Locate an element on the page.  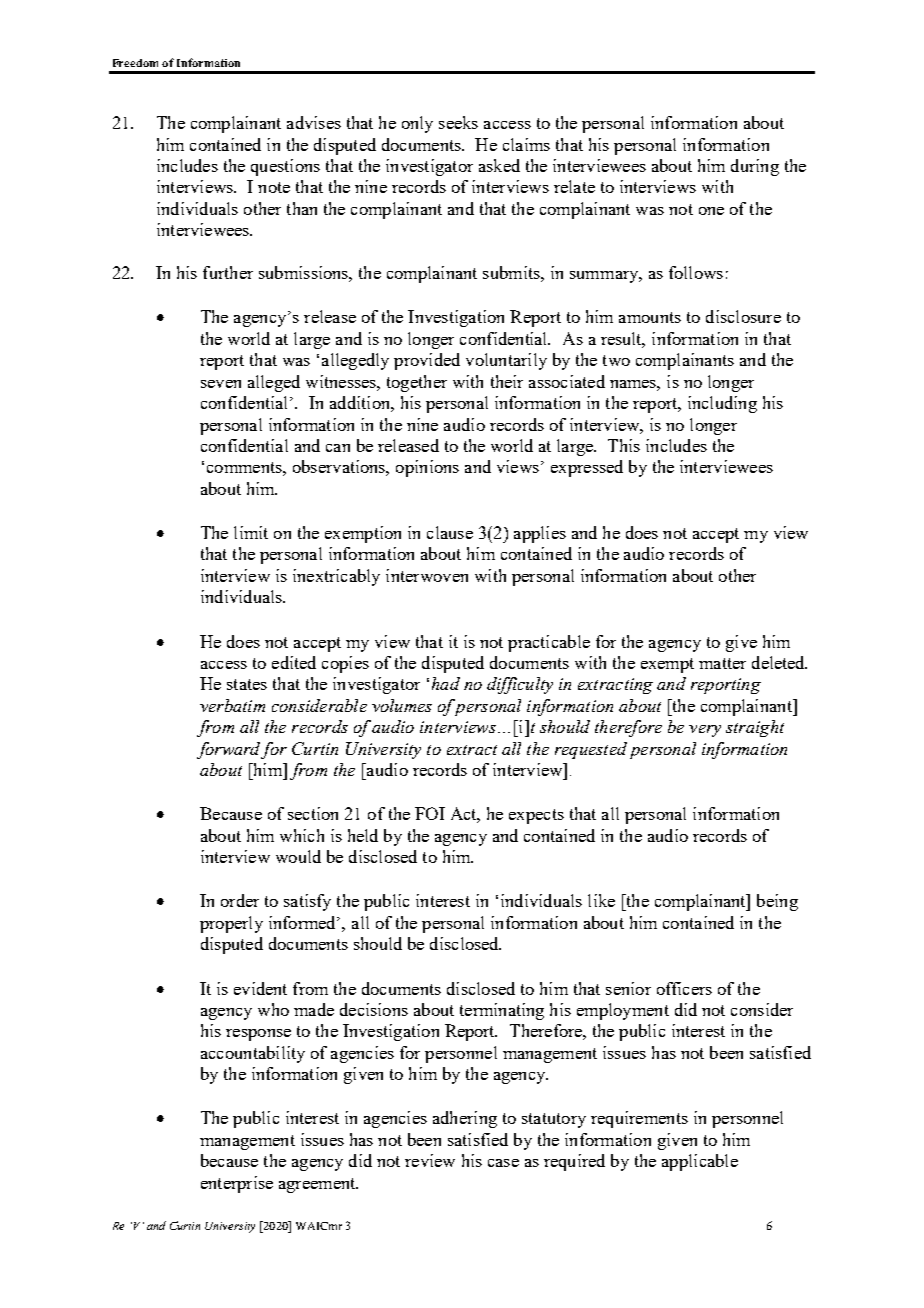
enterprise is located at coordinates (237, 1184).
